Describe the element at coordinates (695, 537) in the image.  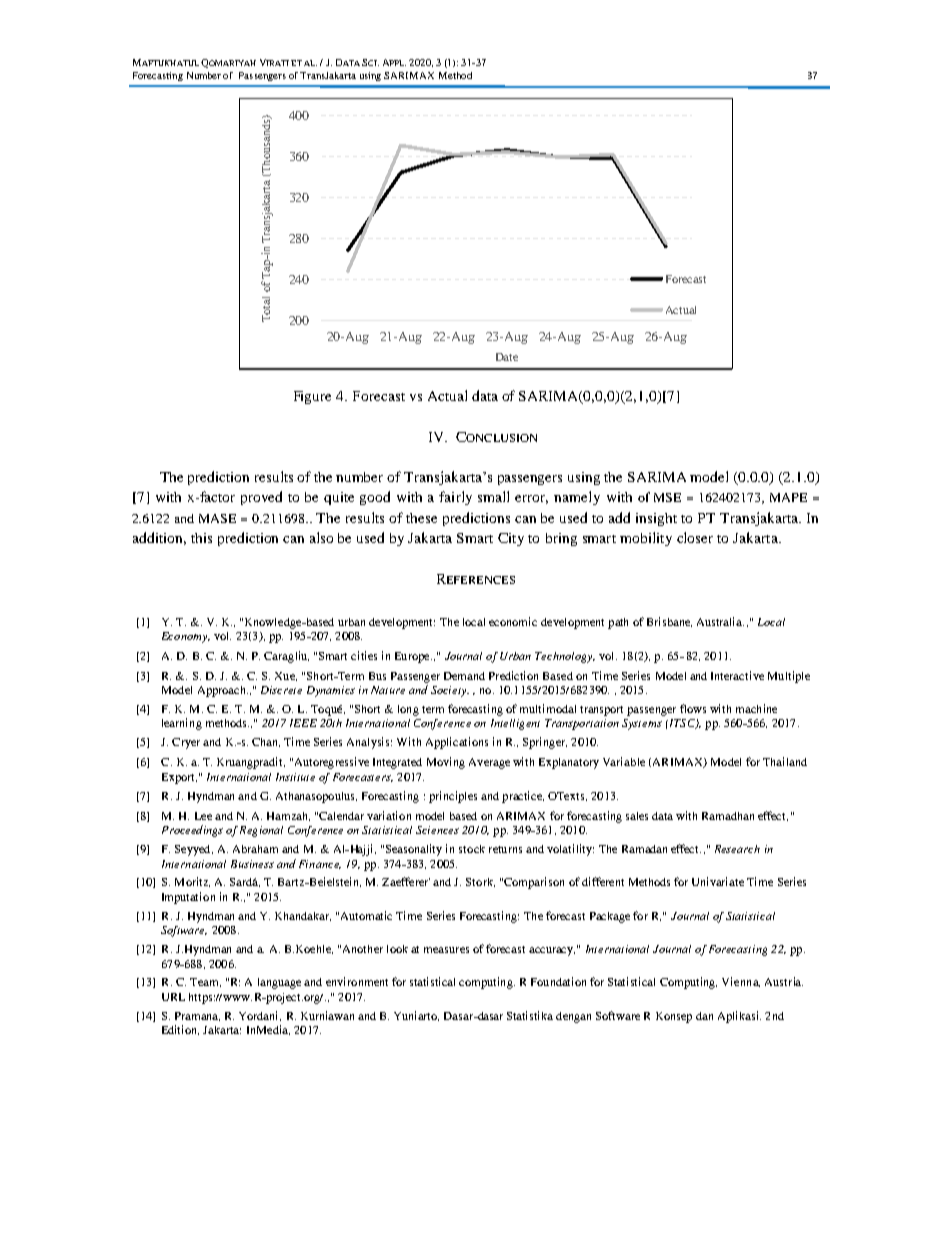
I see `closer` at that location.
